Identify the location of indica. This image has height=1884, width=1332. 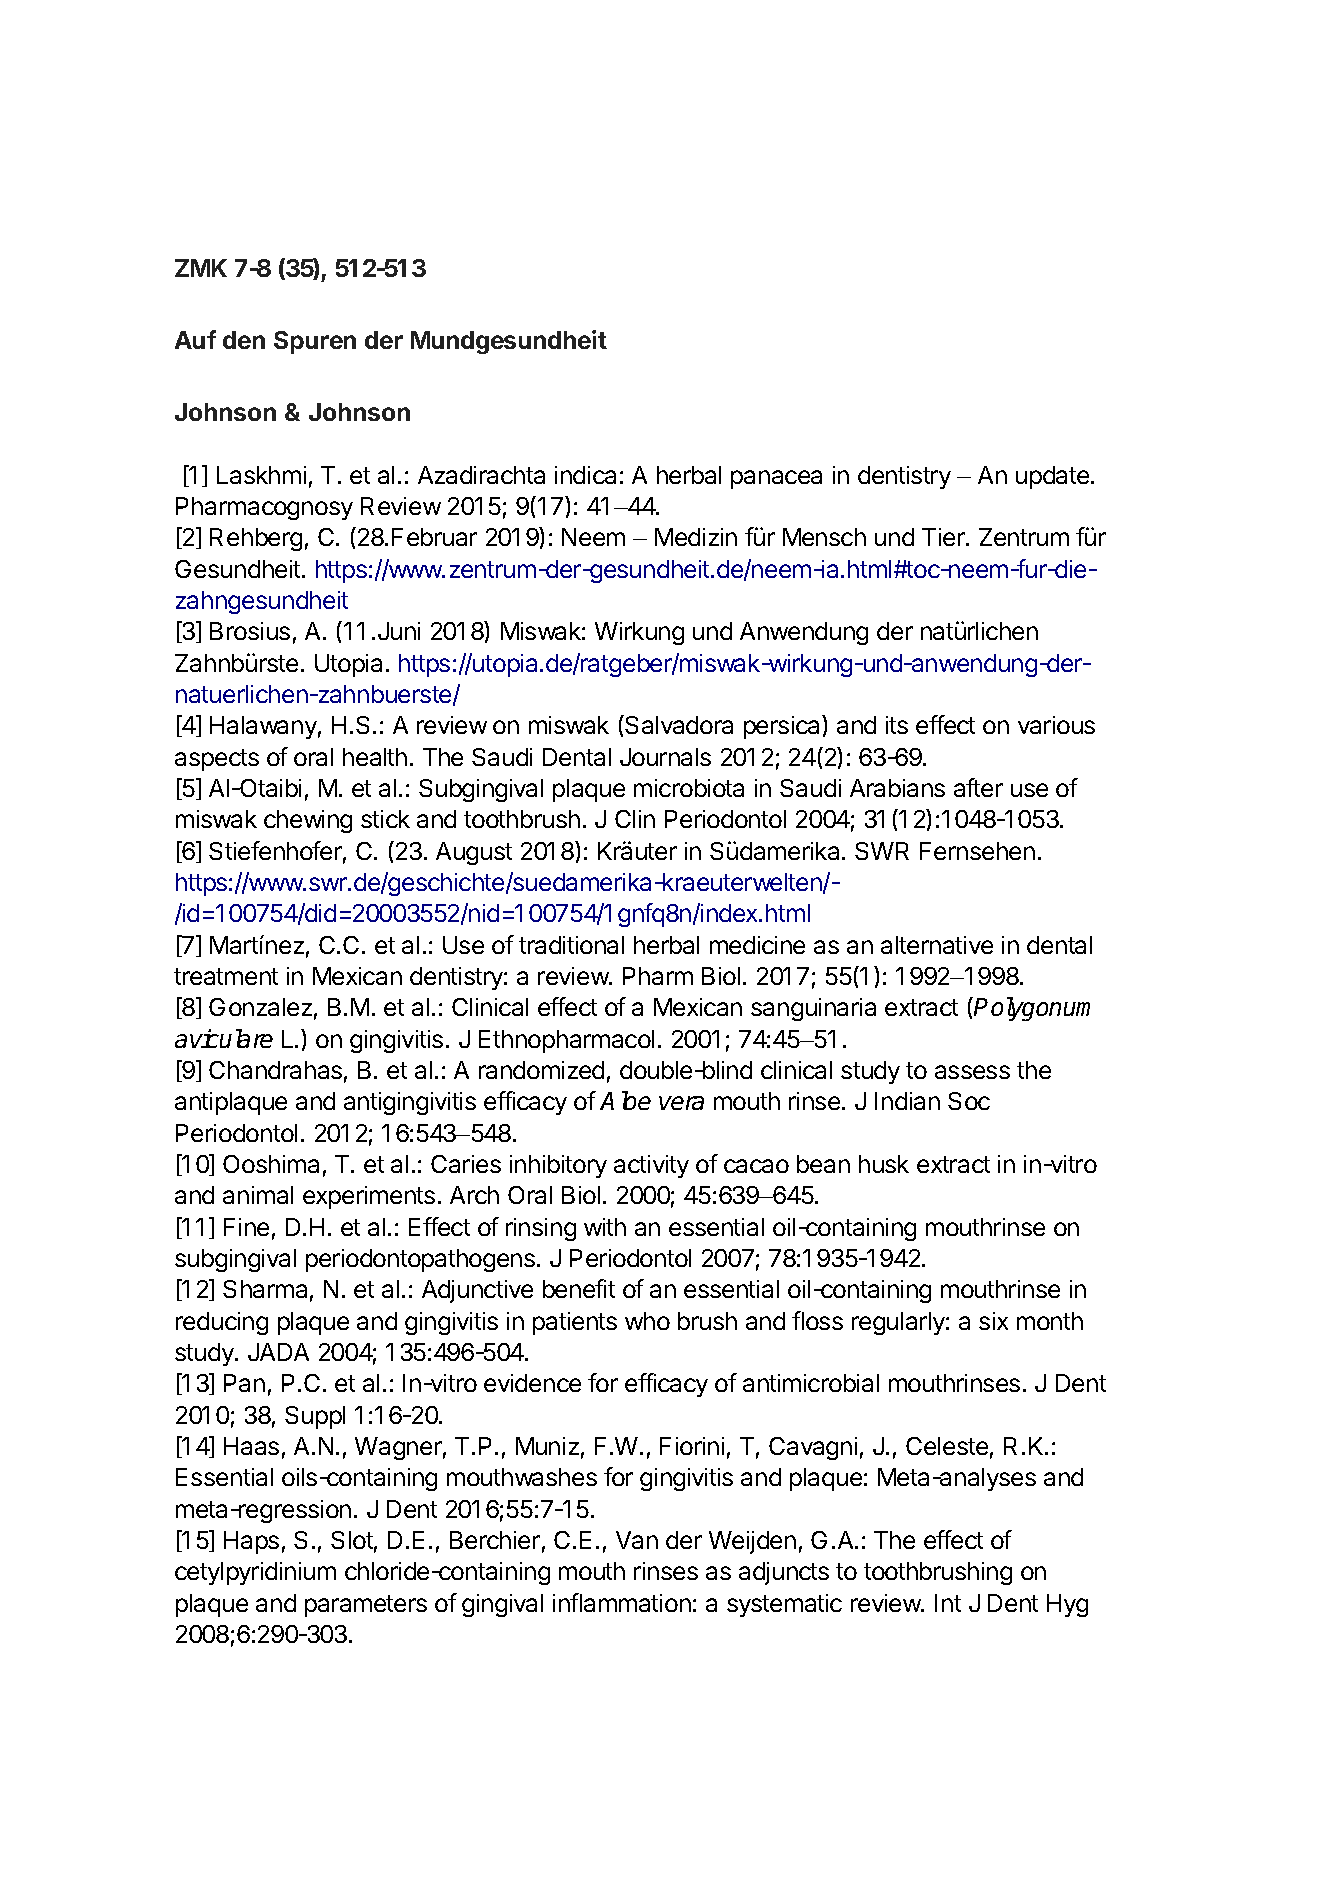
(585, 475).
